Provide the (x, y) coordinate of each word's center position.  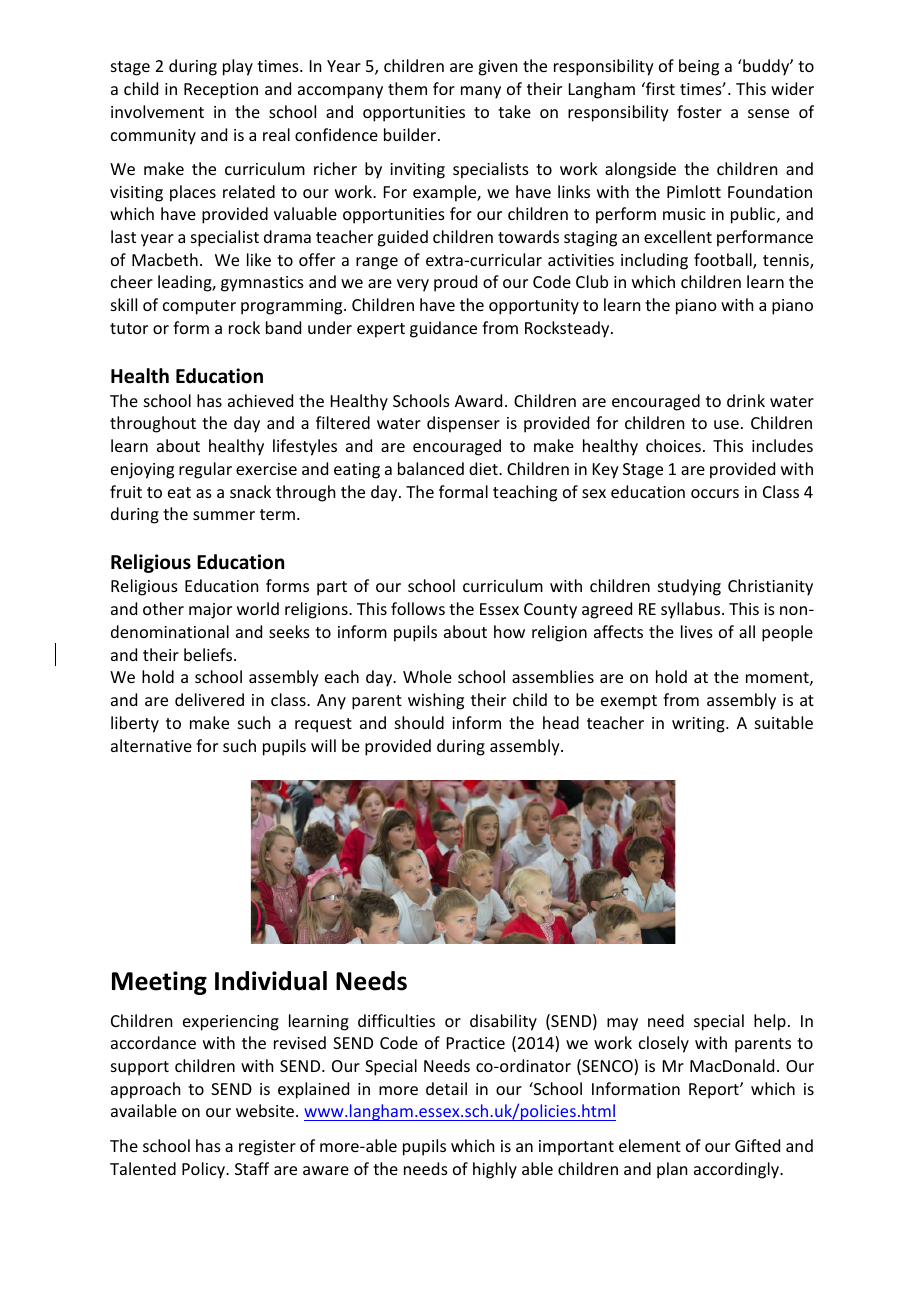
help (770, 1022)
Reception (221, 91)
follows (418, 608)
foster (699, 111)
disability (503, 1022)
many (481, 92)
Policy (205, 1170)
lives (697, 631)
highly (495, 1170)
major (210, 611)
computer (199, 307)
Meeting (159, 983)
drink (746, 400)
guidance (443, 329)
